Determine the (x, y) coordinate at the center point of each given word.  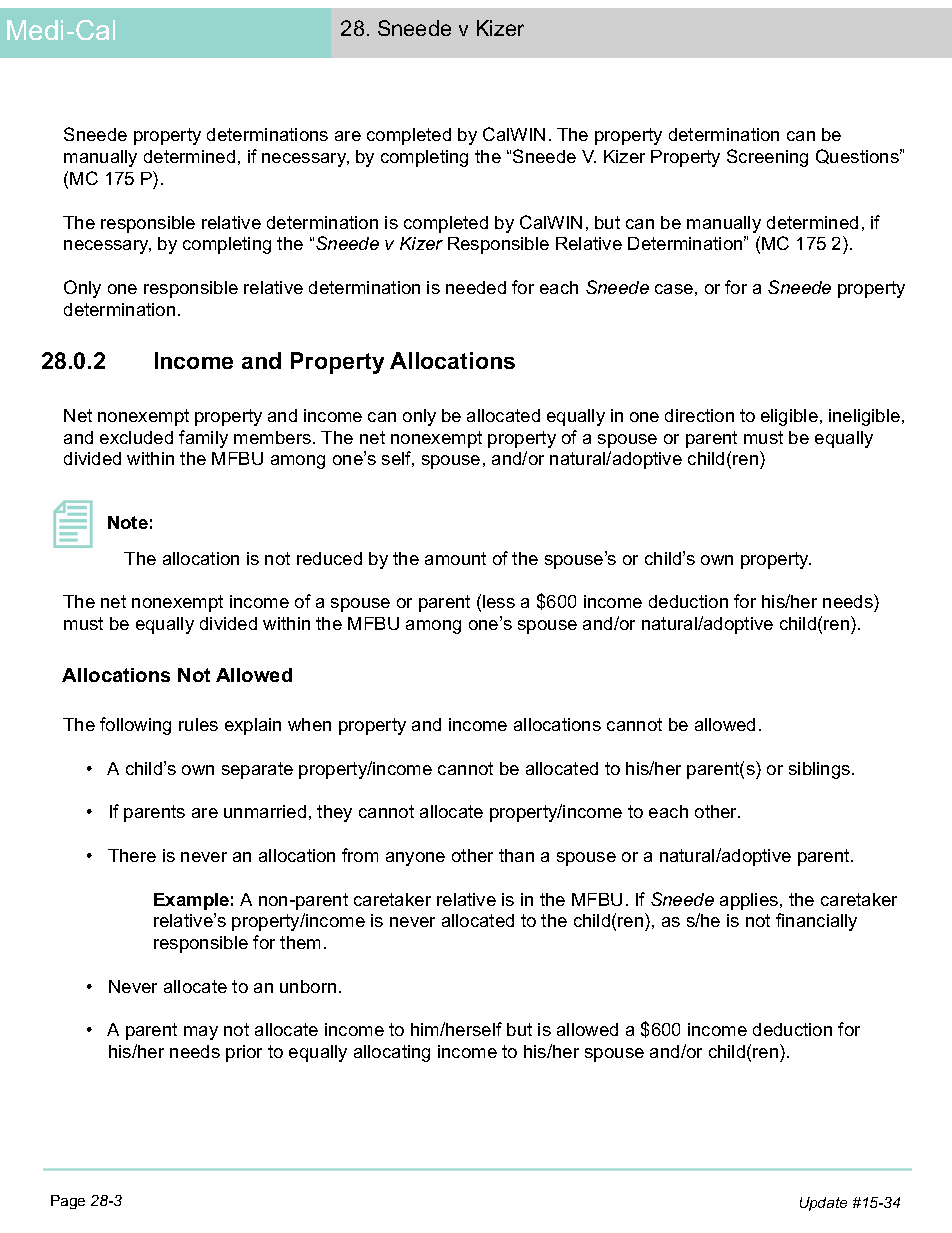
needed (476, 287)
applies (750, 901)
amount (455, 558)
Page (68, 1202)
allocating (392, 1053)
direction (699, 415)
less (499, 601)
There (132, 855)
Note (128, 522)
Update (823, 1204)
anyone (415, 859)
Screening (767, 158)
